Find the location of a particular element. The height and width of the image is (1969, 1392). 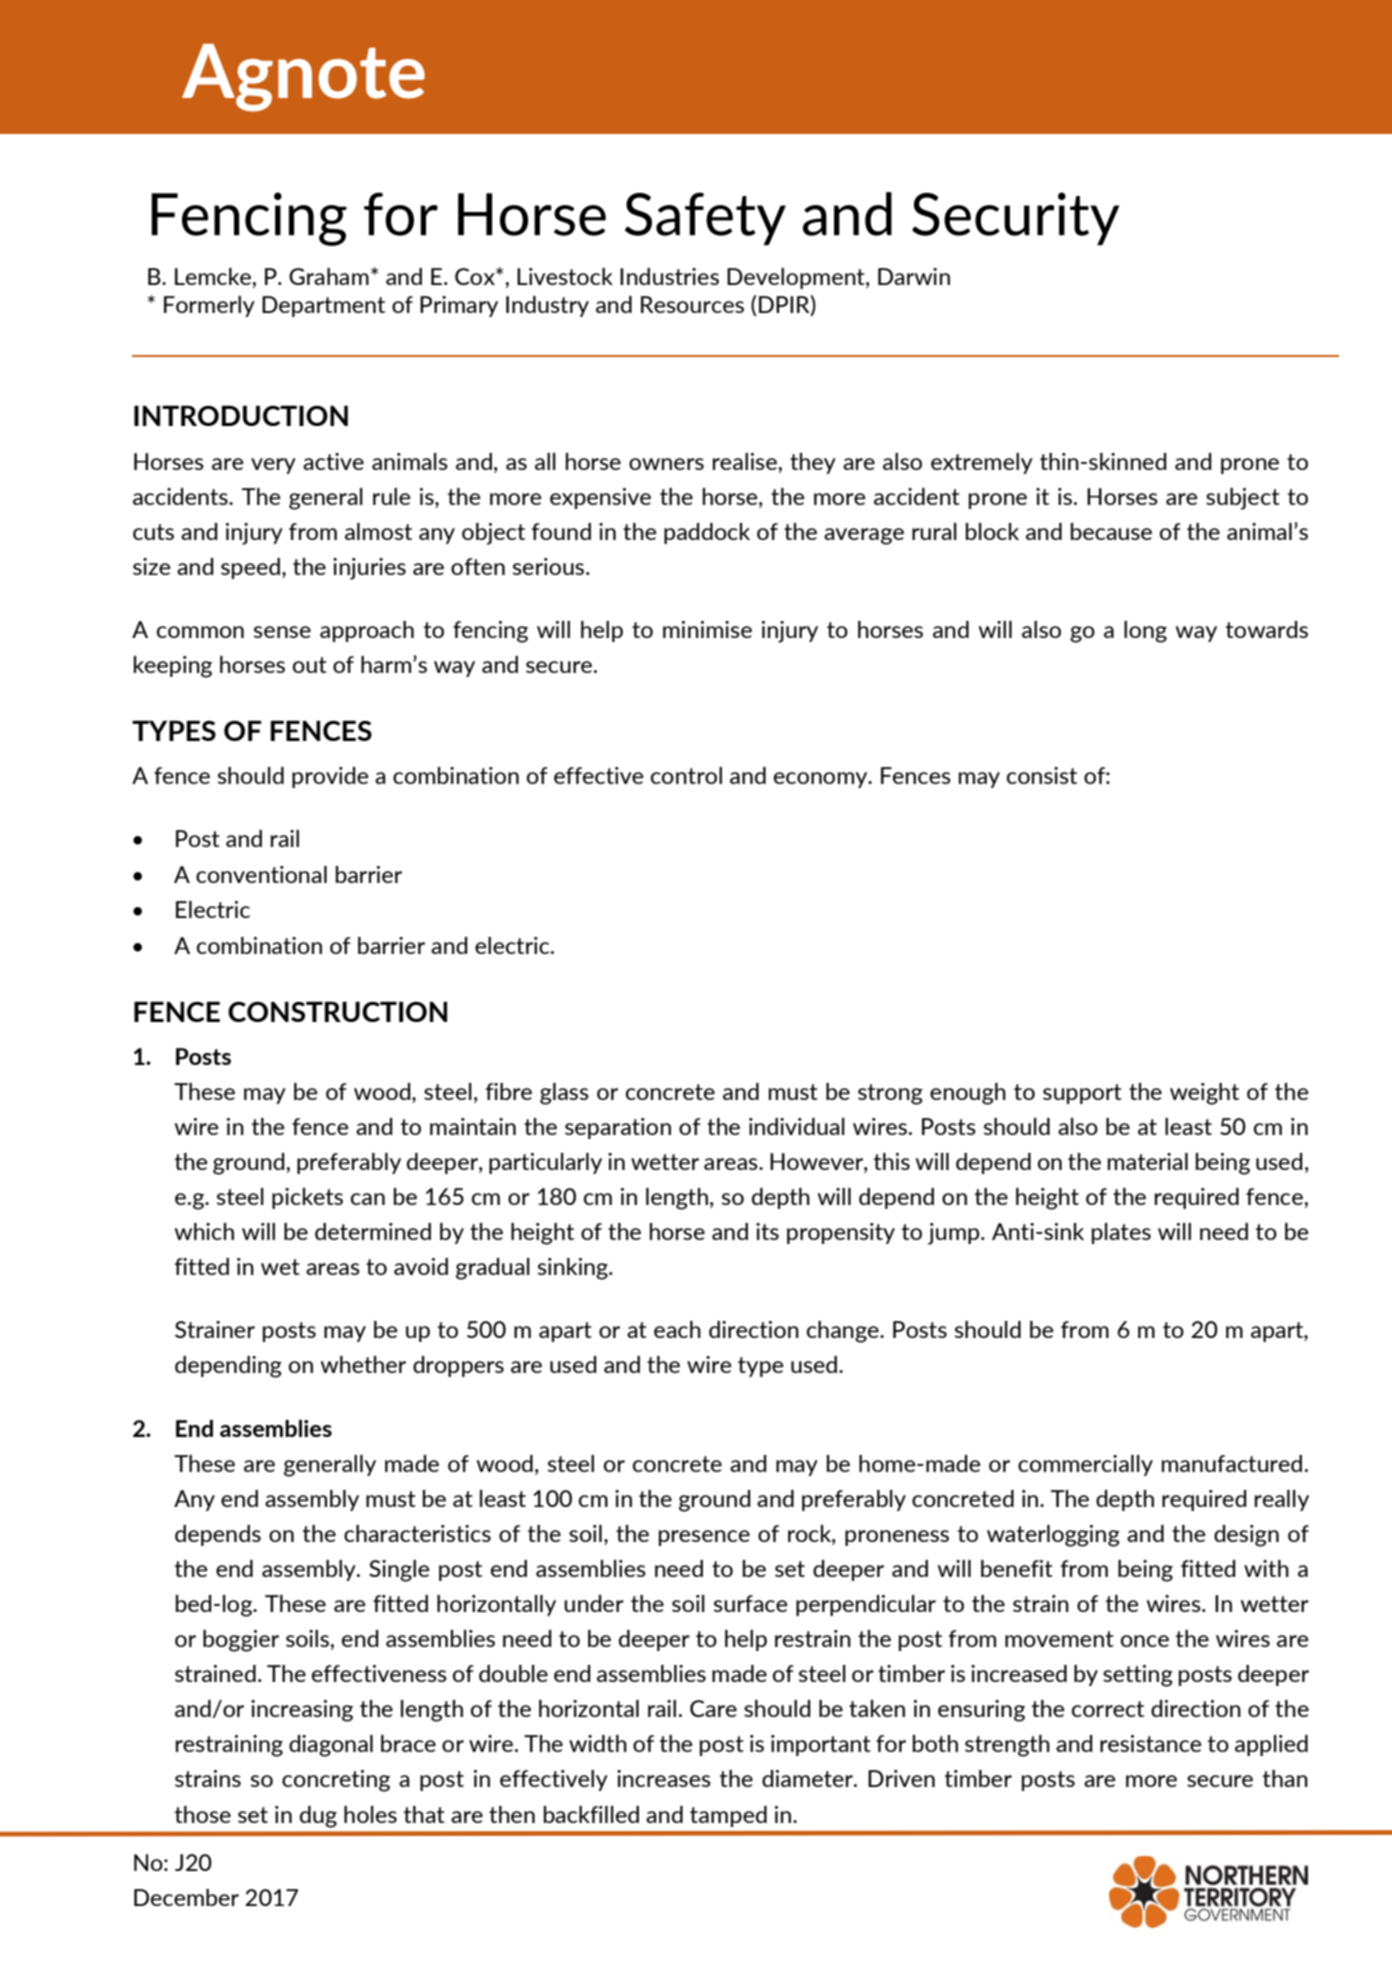

dug is located at coordinates (318, 1817).
